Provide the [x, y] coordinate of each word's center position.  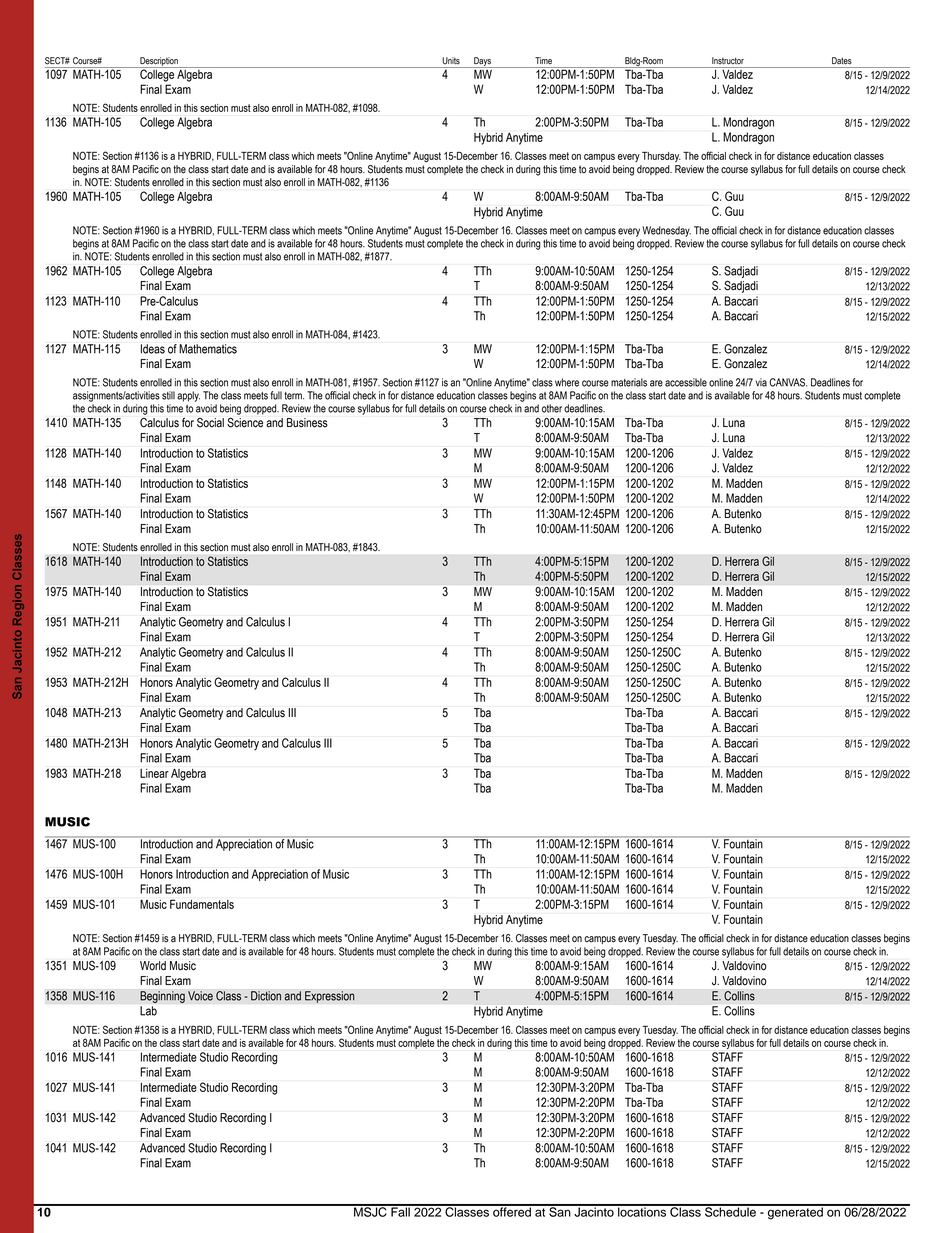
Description [159, 62]
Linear [154, 773]
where [567, 382]
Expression [330, 997]
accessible [686, 382]
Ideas [153, 349]
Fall [400, 1211]
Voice [200, 996]
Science [245, 422]
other [552, 408]
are [656, 383]
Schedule [730, 1211]
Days [482, 62]
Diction [266, 996]
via [761, 382]
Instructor [728, 61]
